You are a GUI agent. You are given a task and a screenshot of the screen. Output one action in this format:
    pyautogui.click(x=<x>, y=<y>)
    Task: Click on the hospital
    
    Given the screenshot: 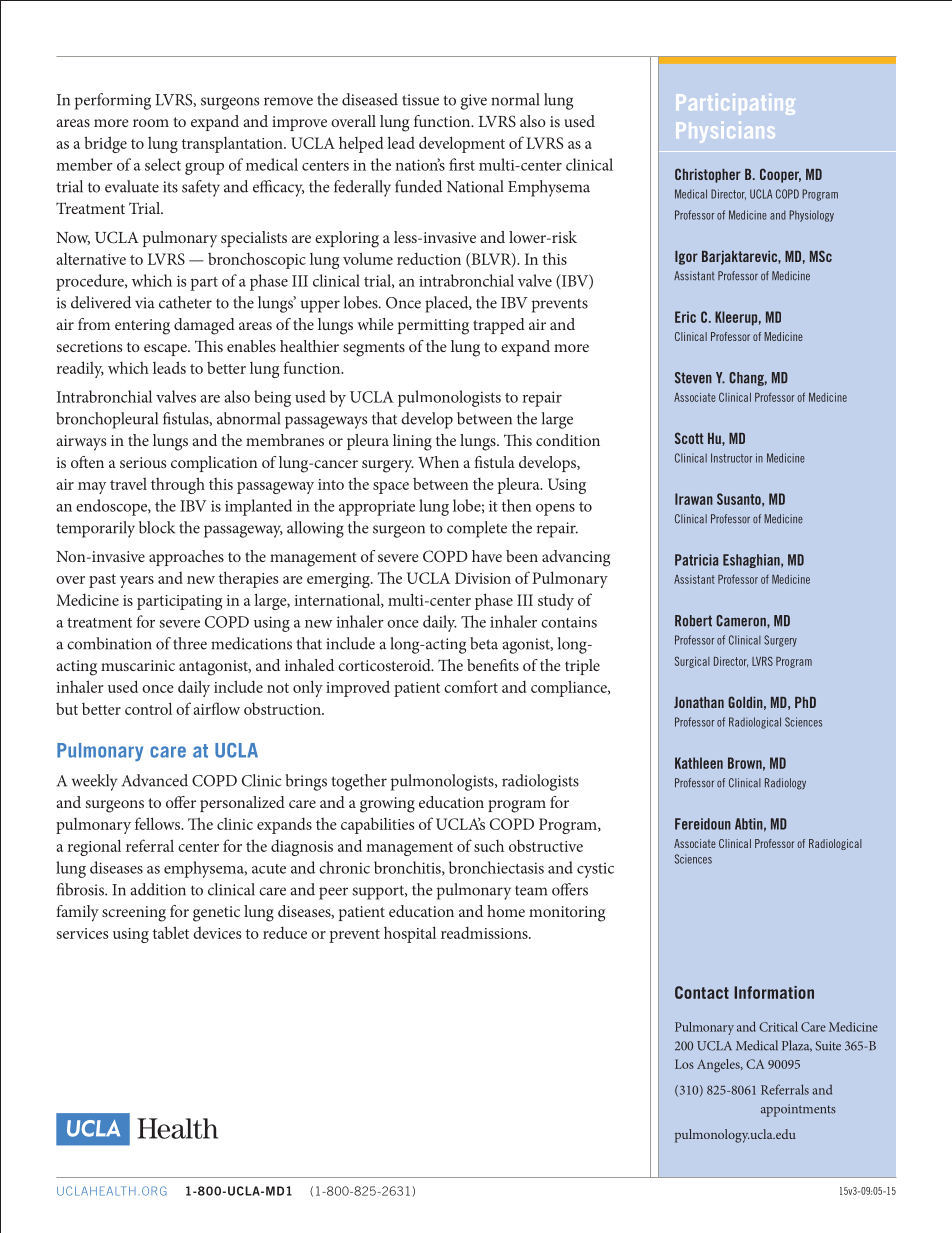 What is the action you would take?
    pyautogui.click(x=410, y=934)
